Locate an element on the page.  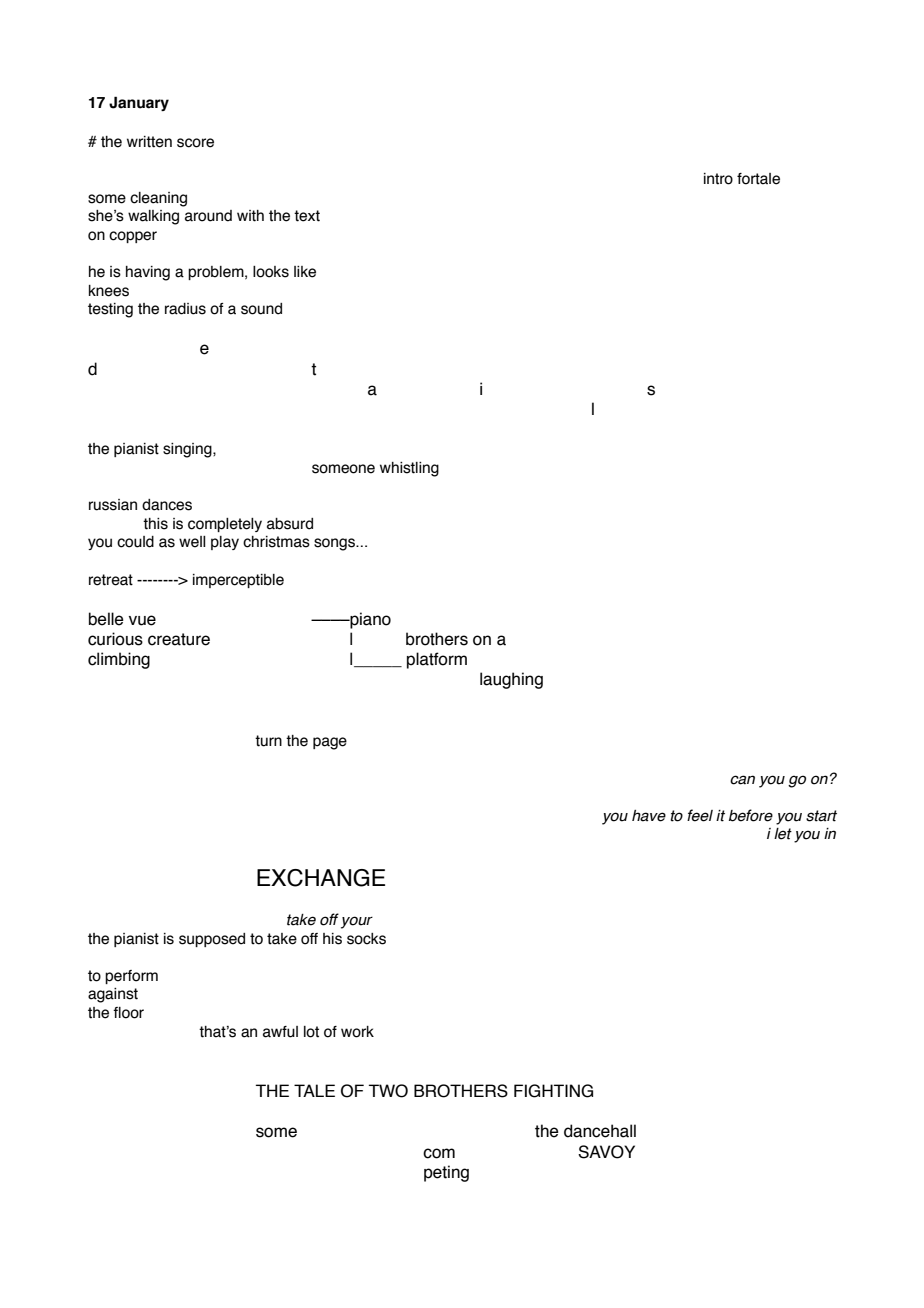
score is located at coordinates (195, 143).
